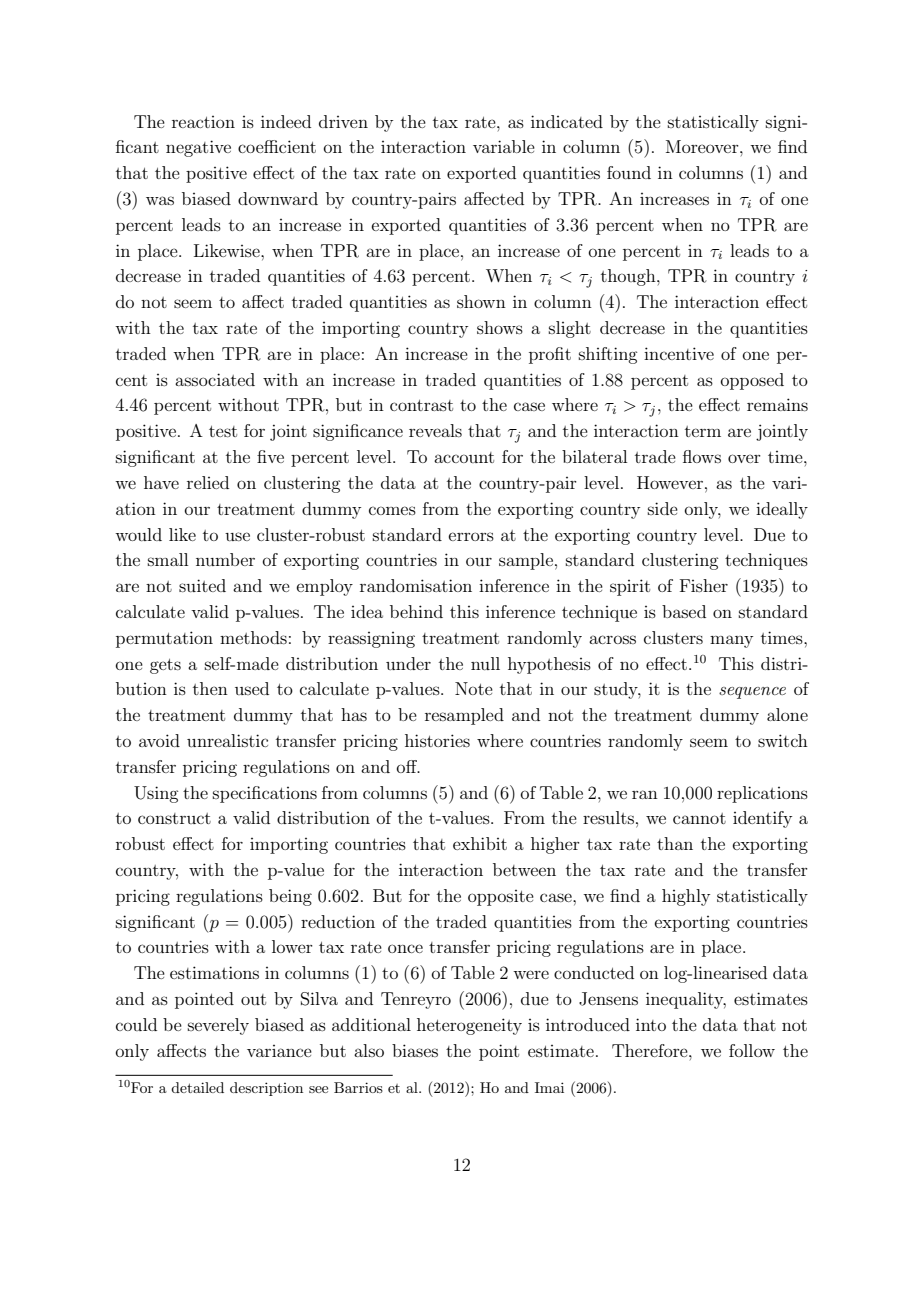  I want to click on based, so click(684, 611).
